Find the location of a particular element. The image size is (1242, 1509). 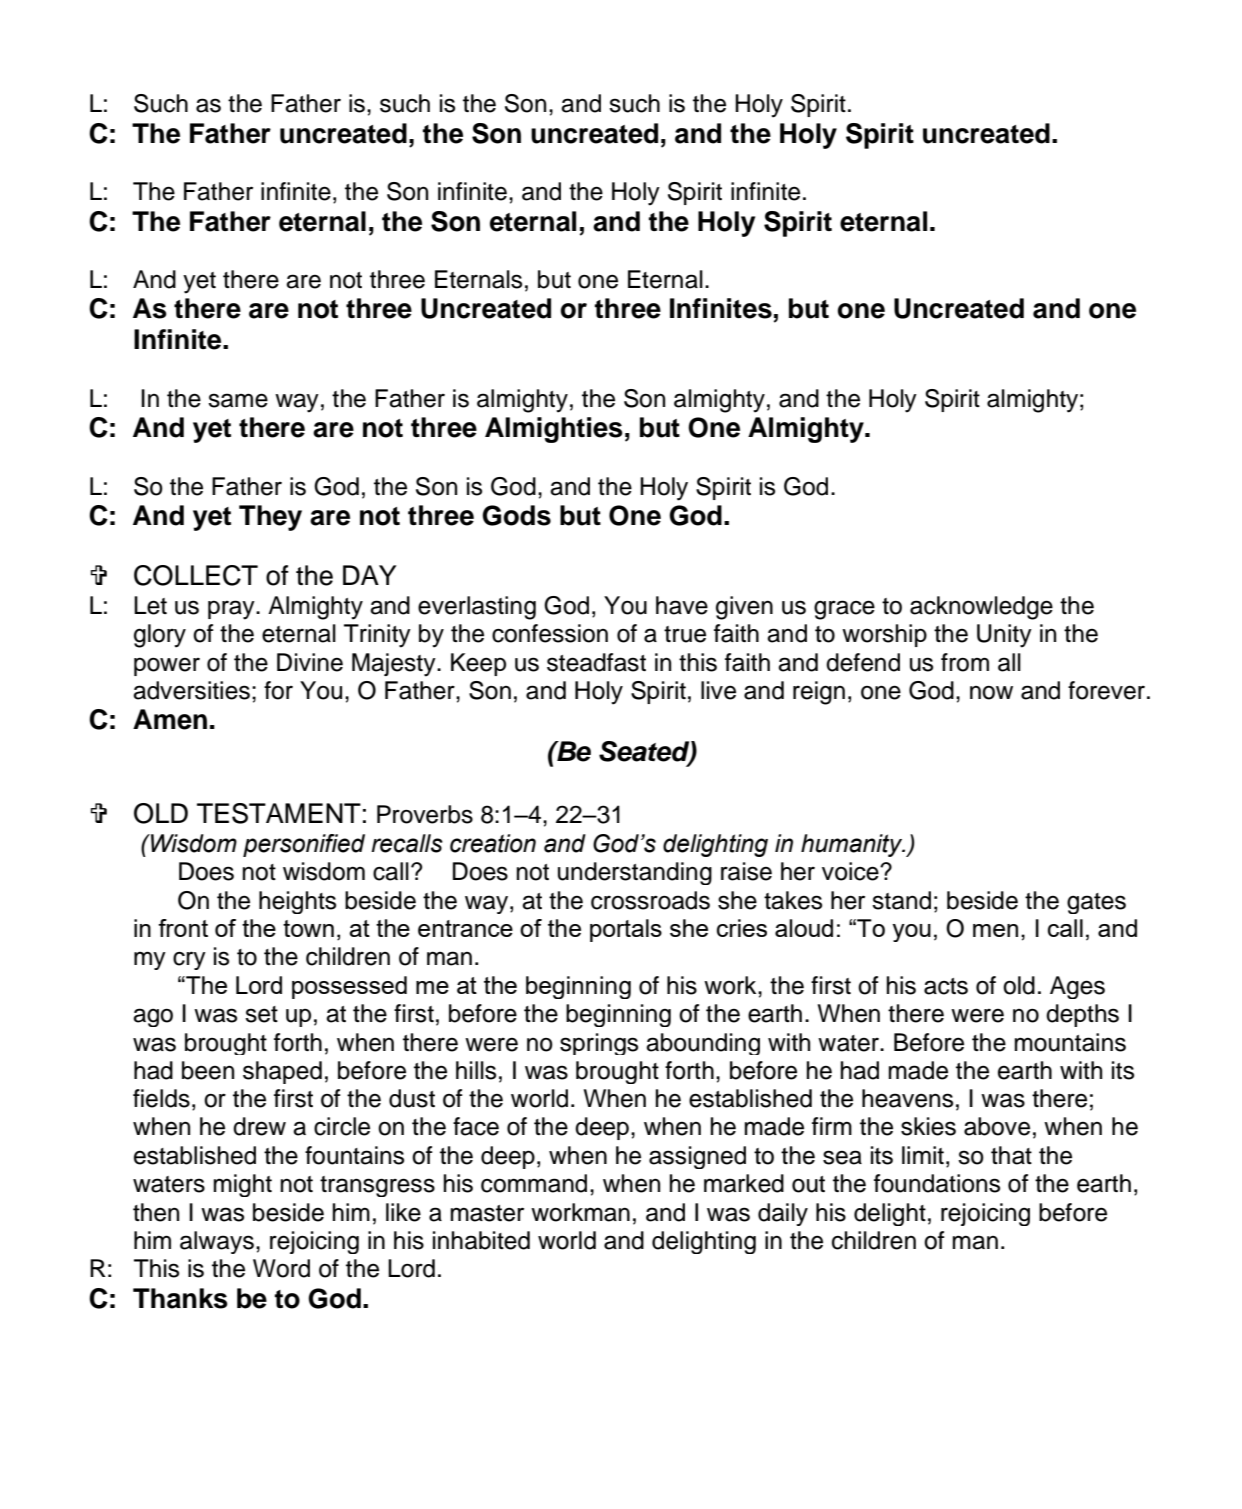

acknowledge is located at coordinates (981, 608).
